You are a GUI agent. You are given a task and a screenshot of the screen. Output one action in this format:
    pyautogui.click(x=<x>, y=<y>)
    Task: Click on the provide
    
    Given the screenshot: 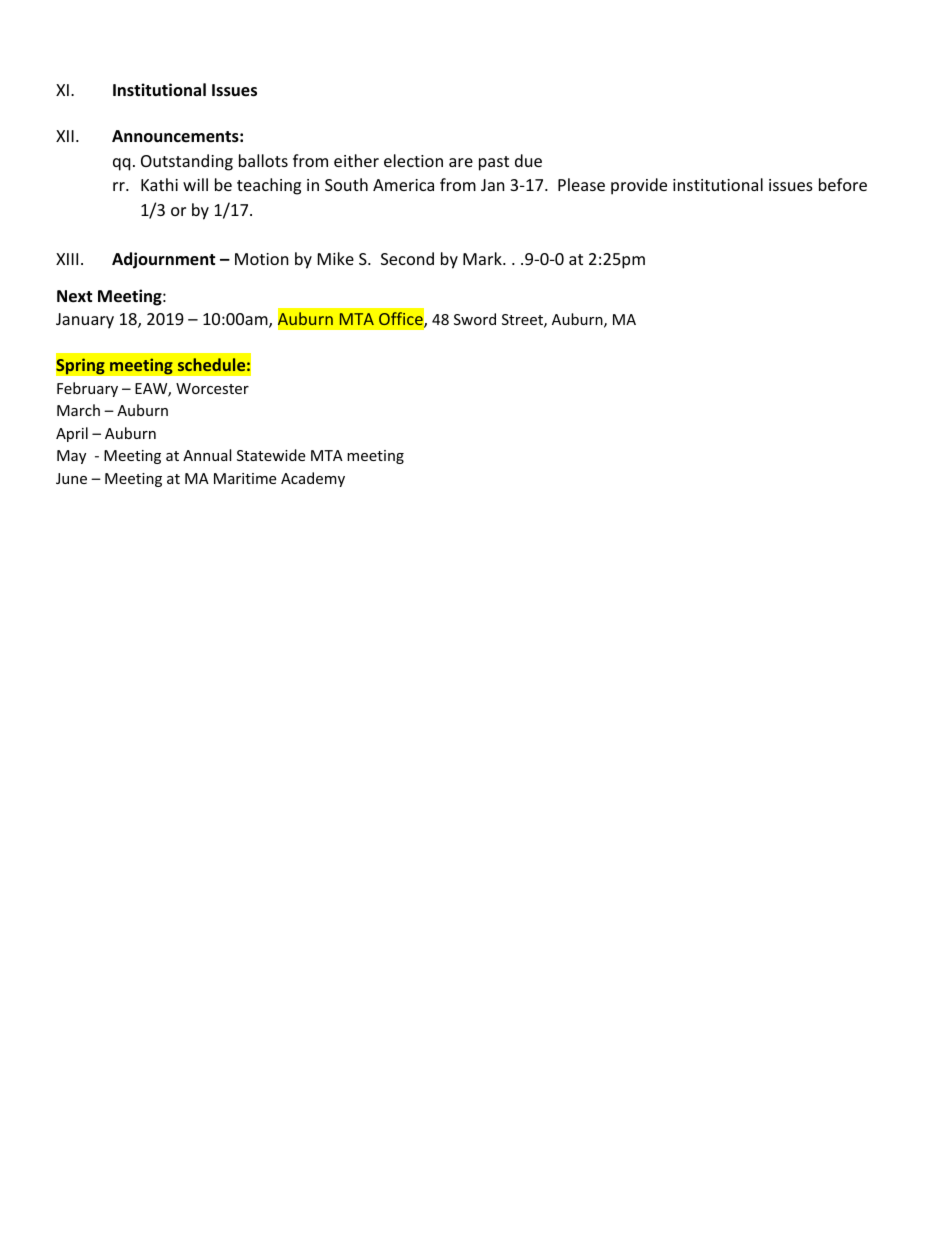 What is the action you would take?
    pyautogui.click(x=639, y=186)
